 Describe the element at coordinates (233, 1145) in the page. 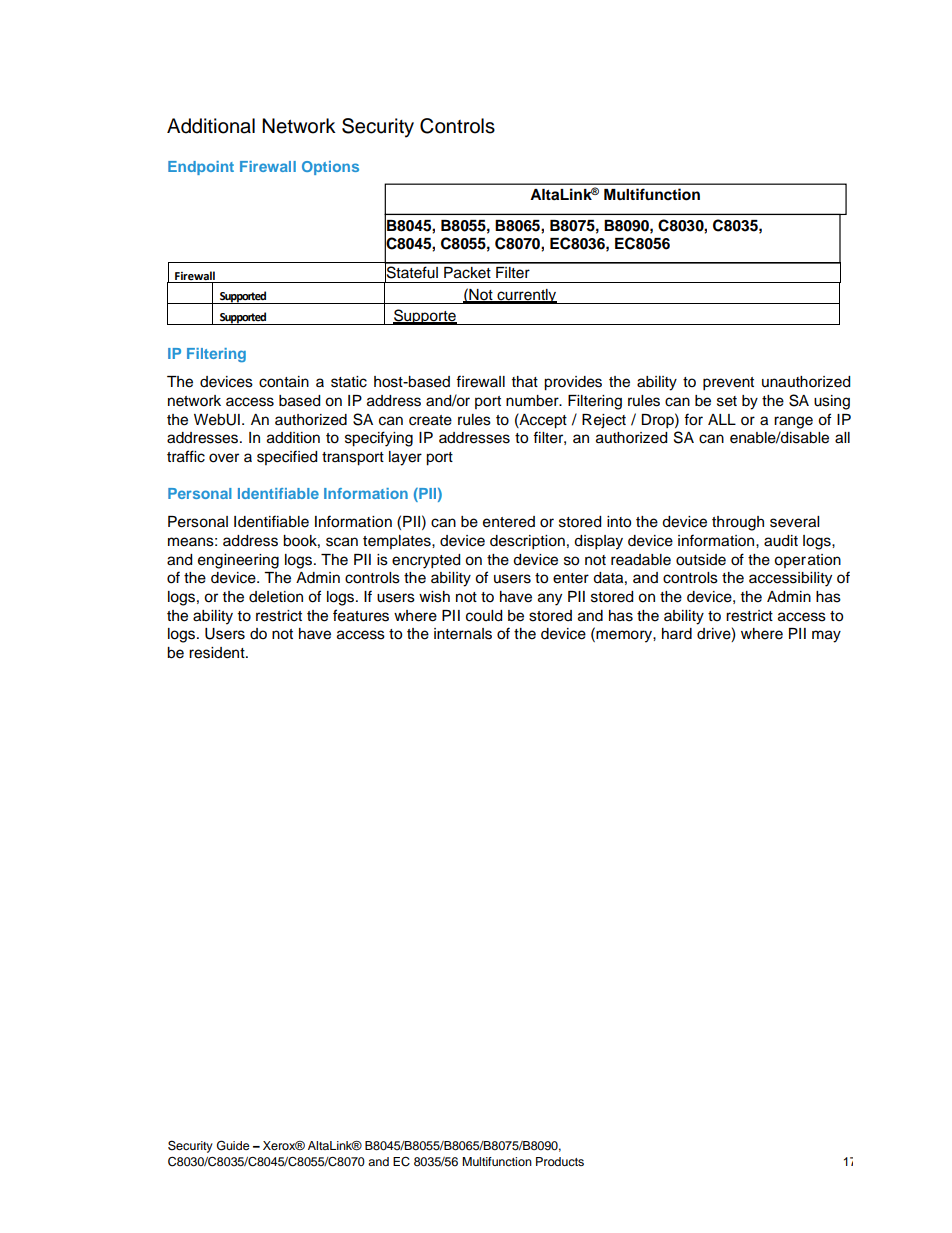

I see `Guide` at that location.
